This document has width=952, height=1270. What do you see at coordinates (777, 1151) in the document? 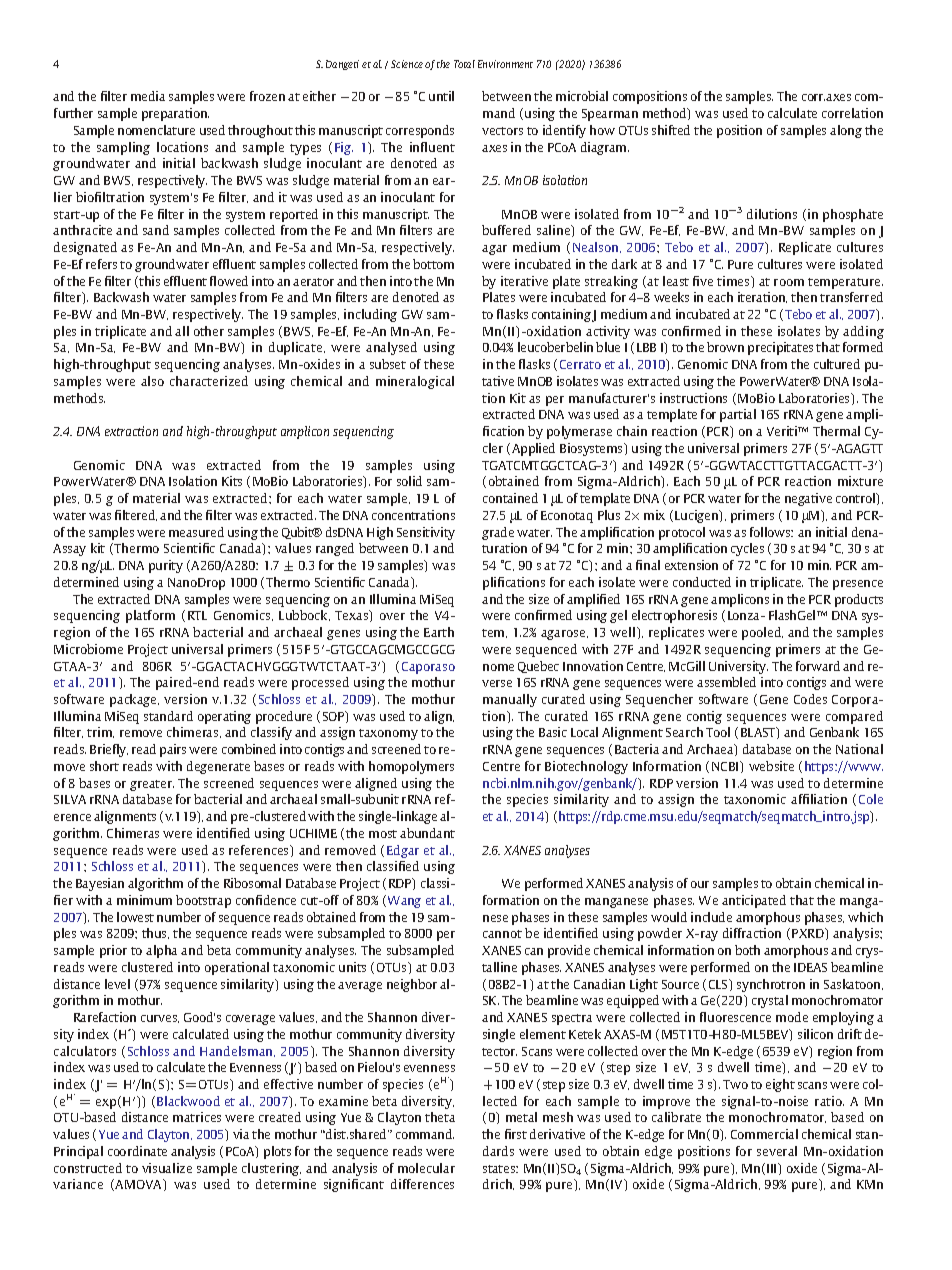
I see `several` at bounding box center [777, 1151].
